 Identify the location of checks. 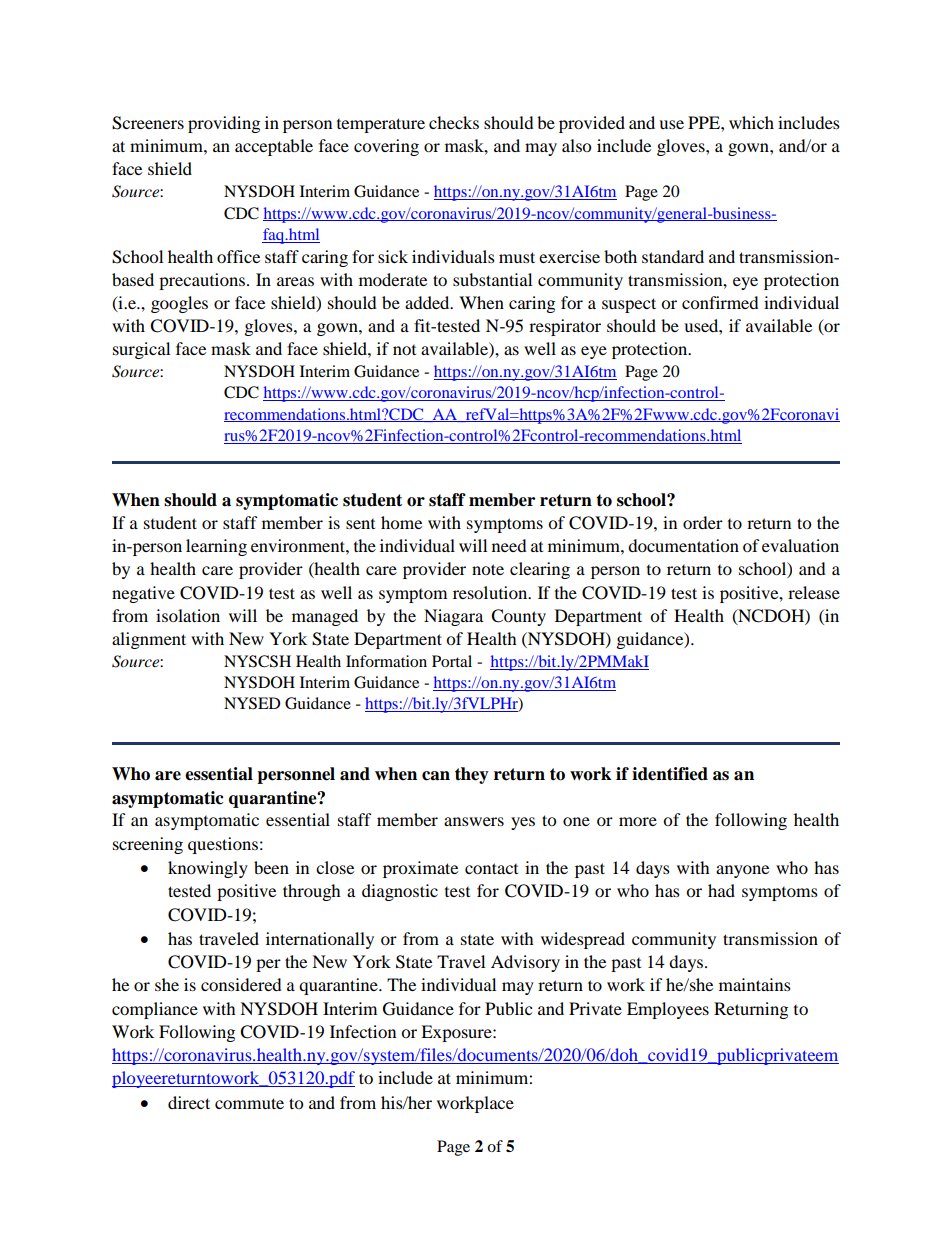
(454, 122).
